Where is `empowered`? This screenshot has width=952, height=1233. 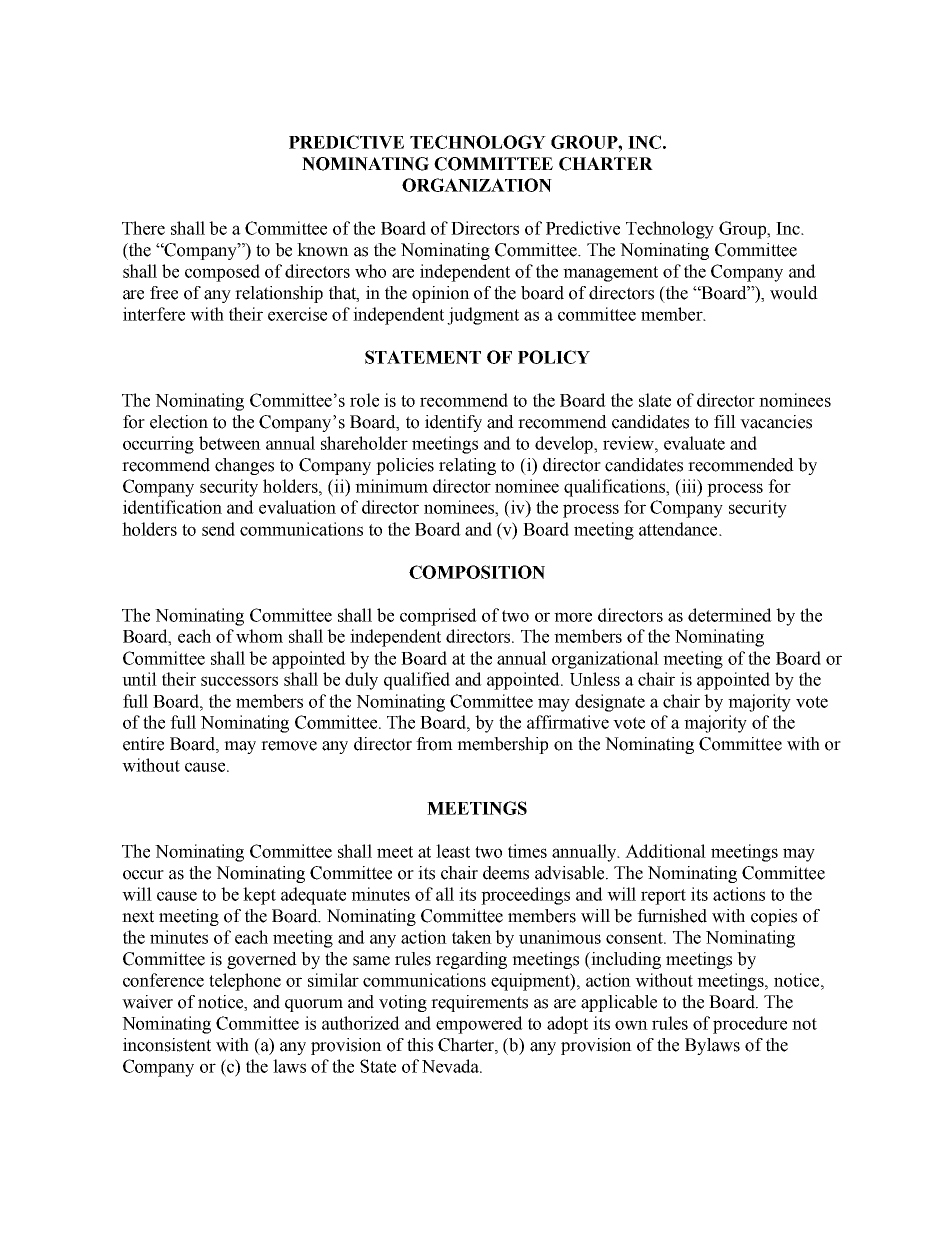 empowered is located at coordinates (479, 1025).
